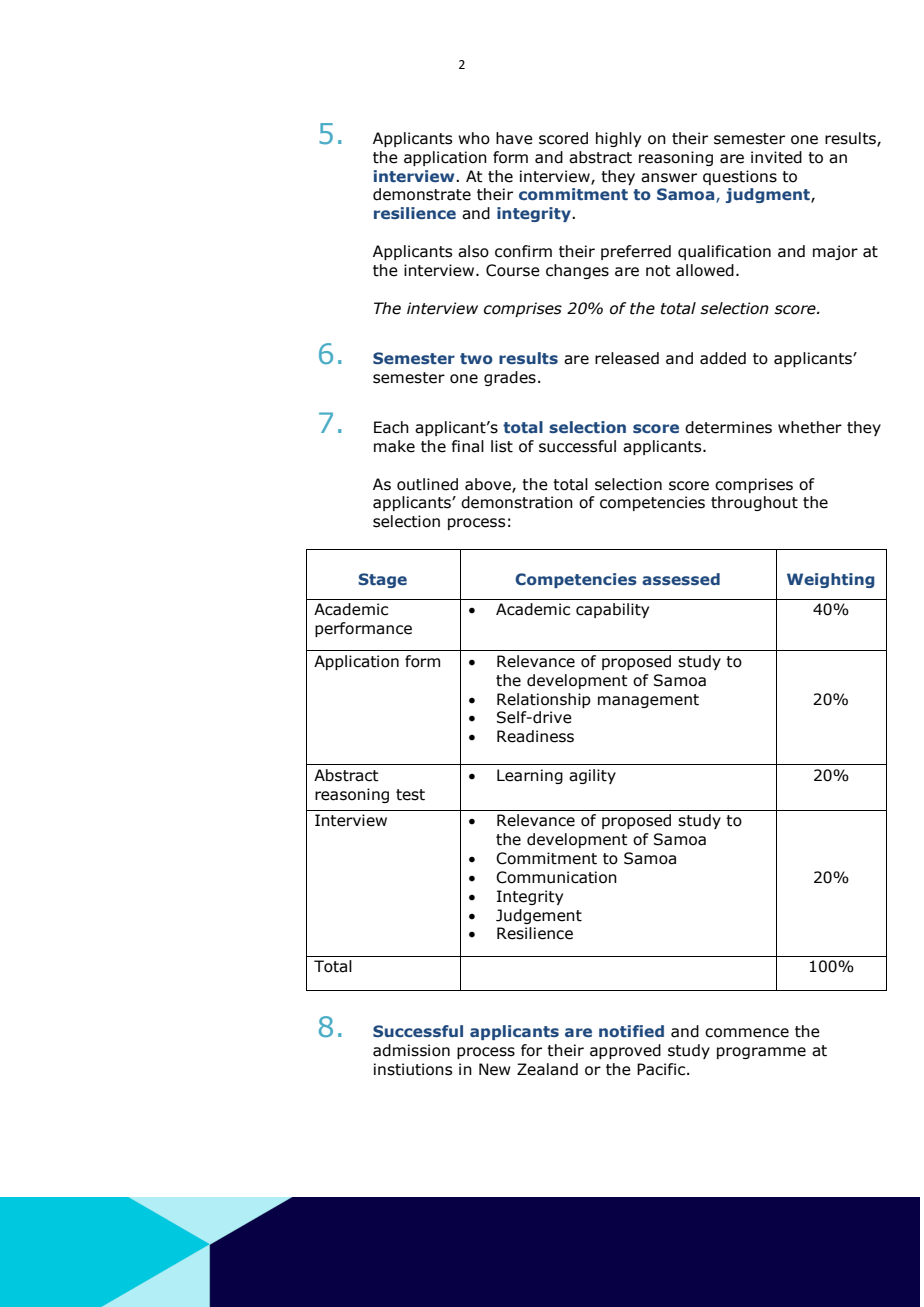 This screenshot has width=924, height=1307. What do you see at coordinates (618, 139) in the screenshot?
I see `highly` at bounding box center [618, 139].
